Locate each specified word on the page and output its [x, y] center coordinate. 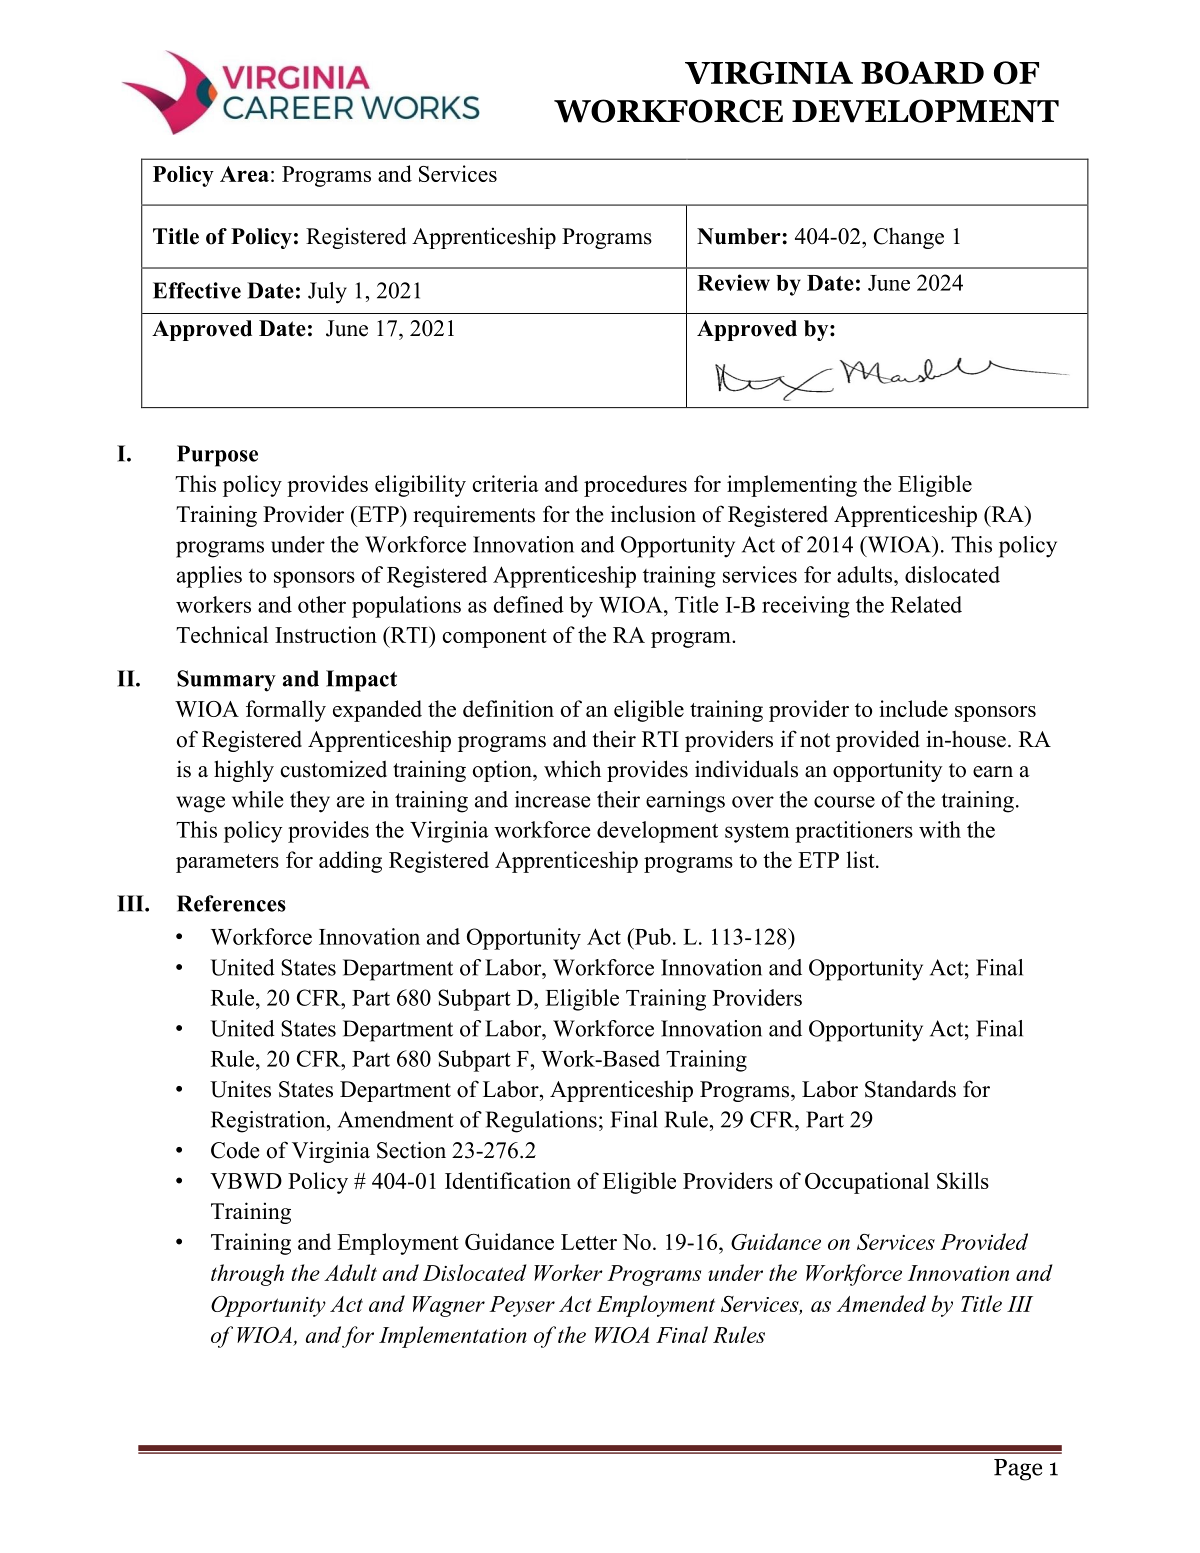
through [247, 1275]
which [572, 769]
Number [739, 236]
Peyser [522, 1306]
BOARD [922, 73]
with [940, 829]
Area [244, 174]
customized [334, 769]
